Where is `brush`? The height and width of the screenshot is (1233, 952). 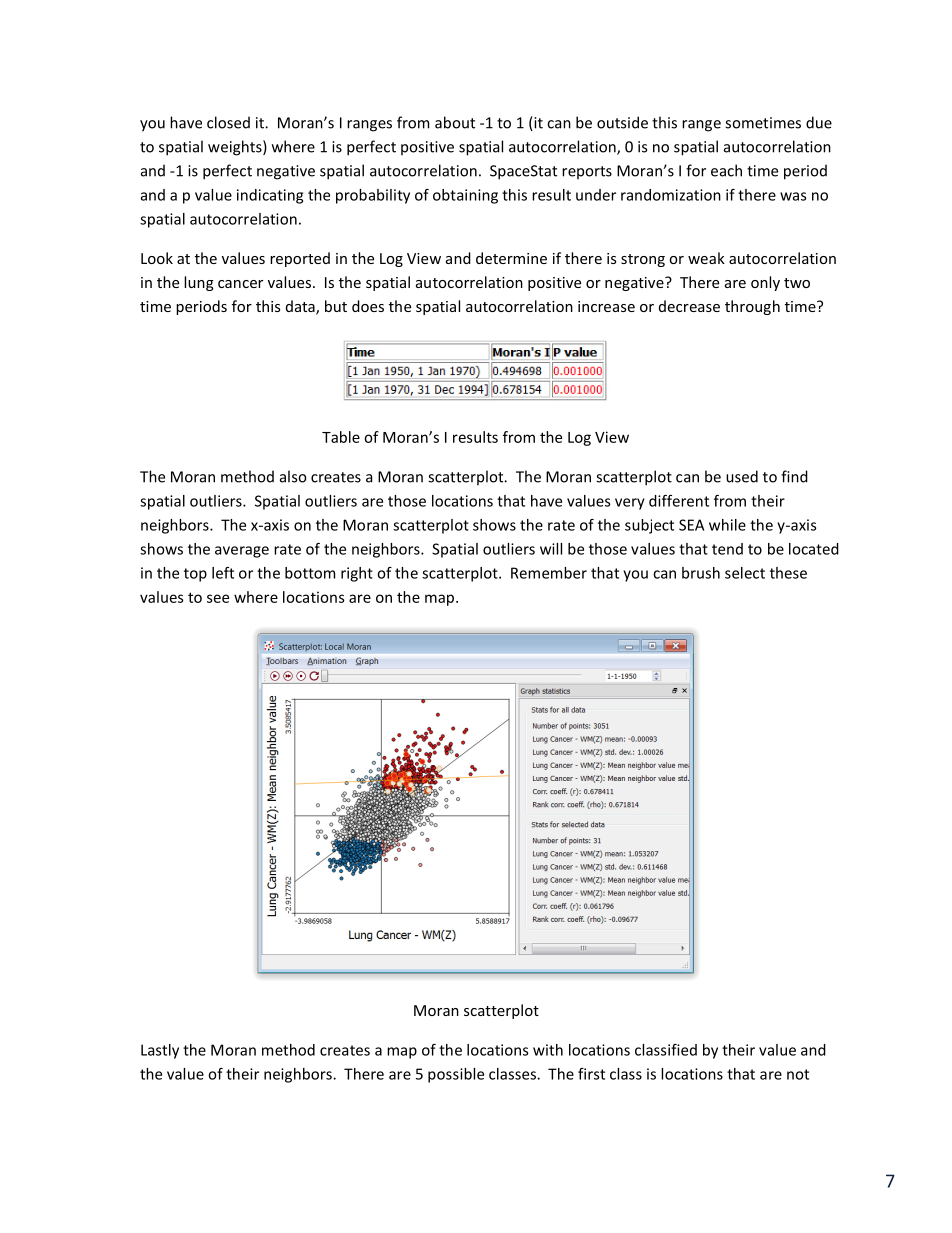
brush is located at coordinates (701, 573).
